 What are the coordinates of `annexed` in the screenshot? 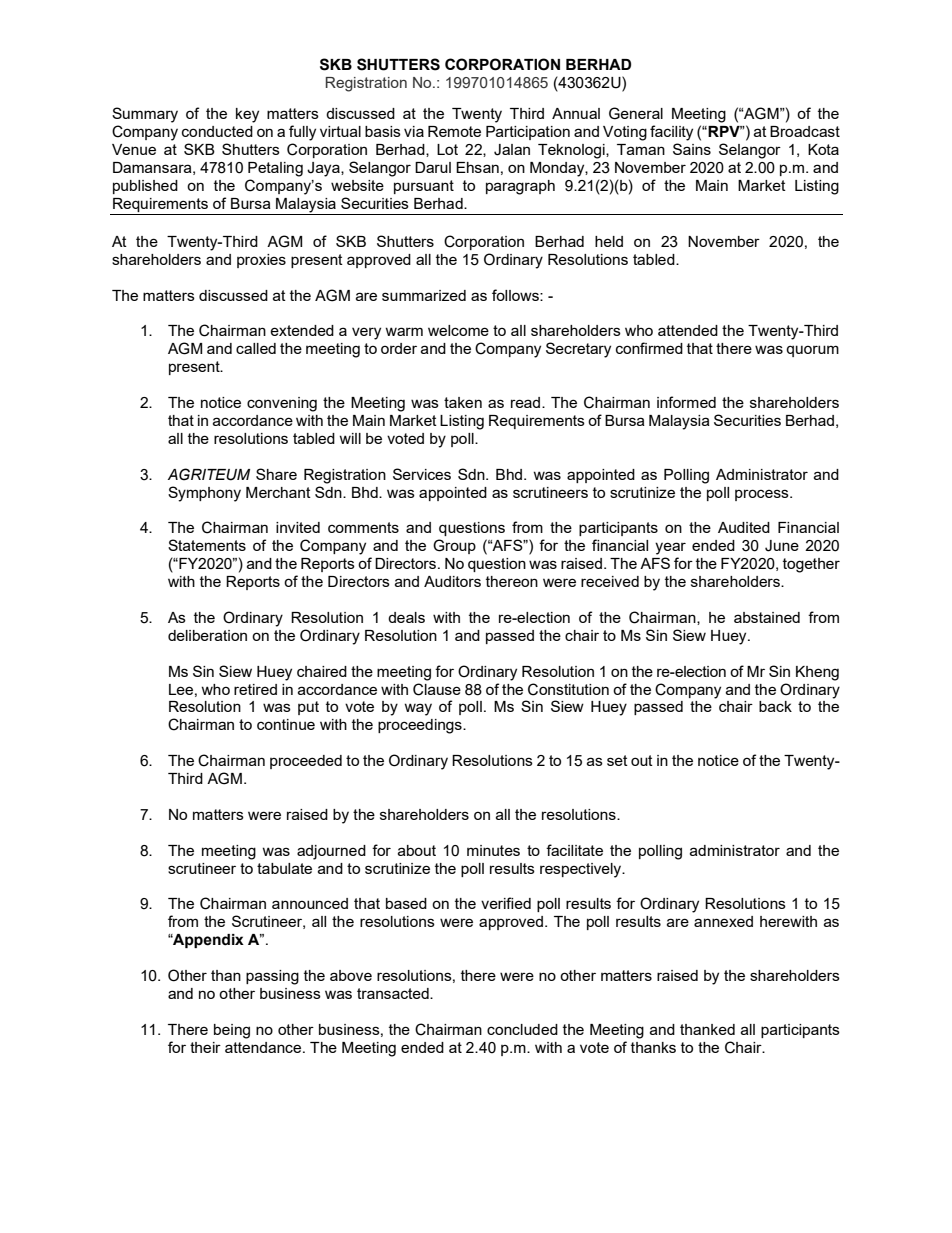 It's located at (723, 921).
